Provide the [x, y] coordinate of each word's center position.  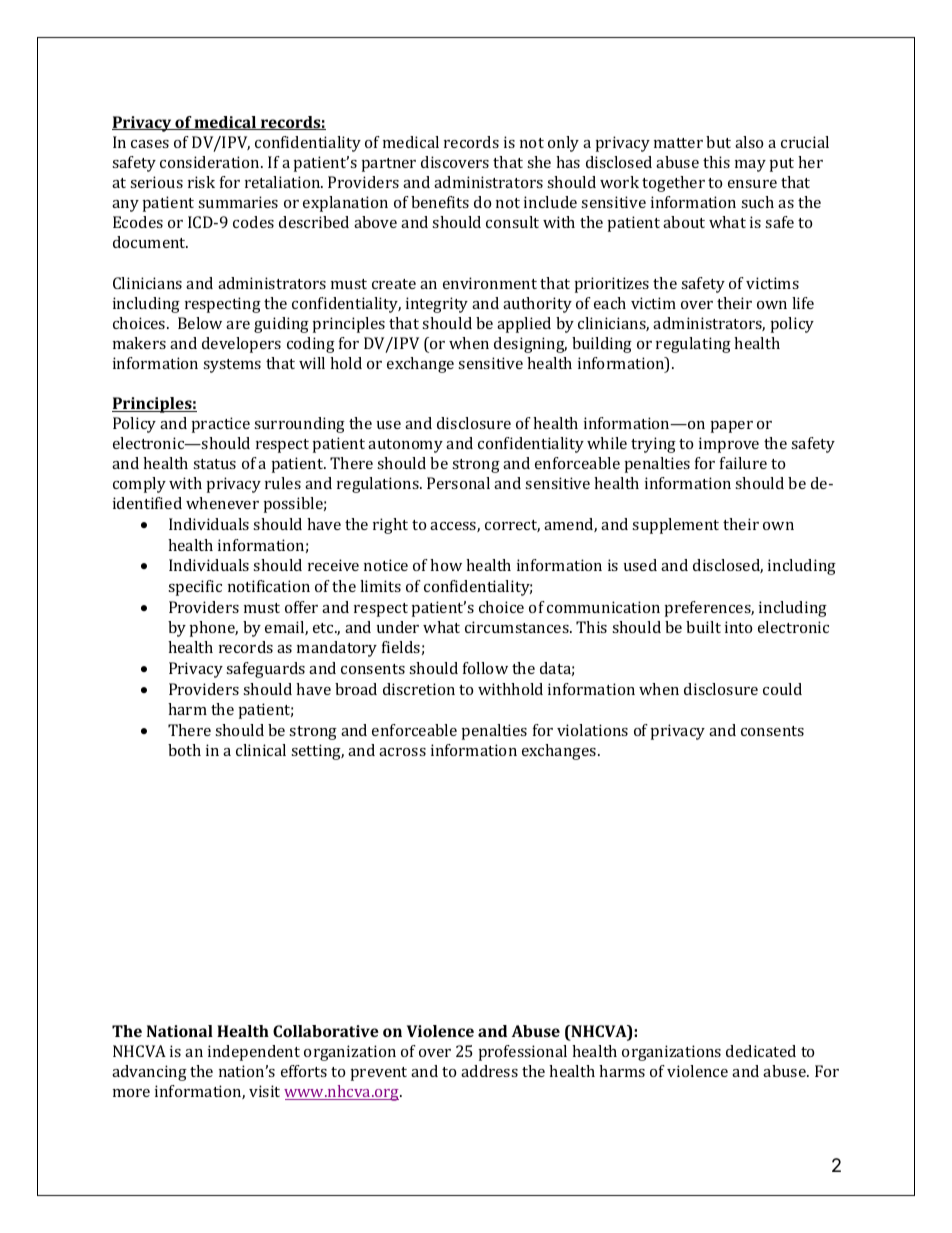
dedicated [761, 1051]
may [750, 166]
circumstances [518, 627]
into [738, 627]
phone [214, 629]
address [489, 1071]
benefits [440, 202]
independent [254, 1053]
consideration [211, 162]
